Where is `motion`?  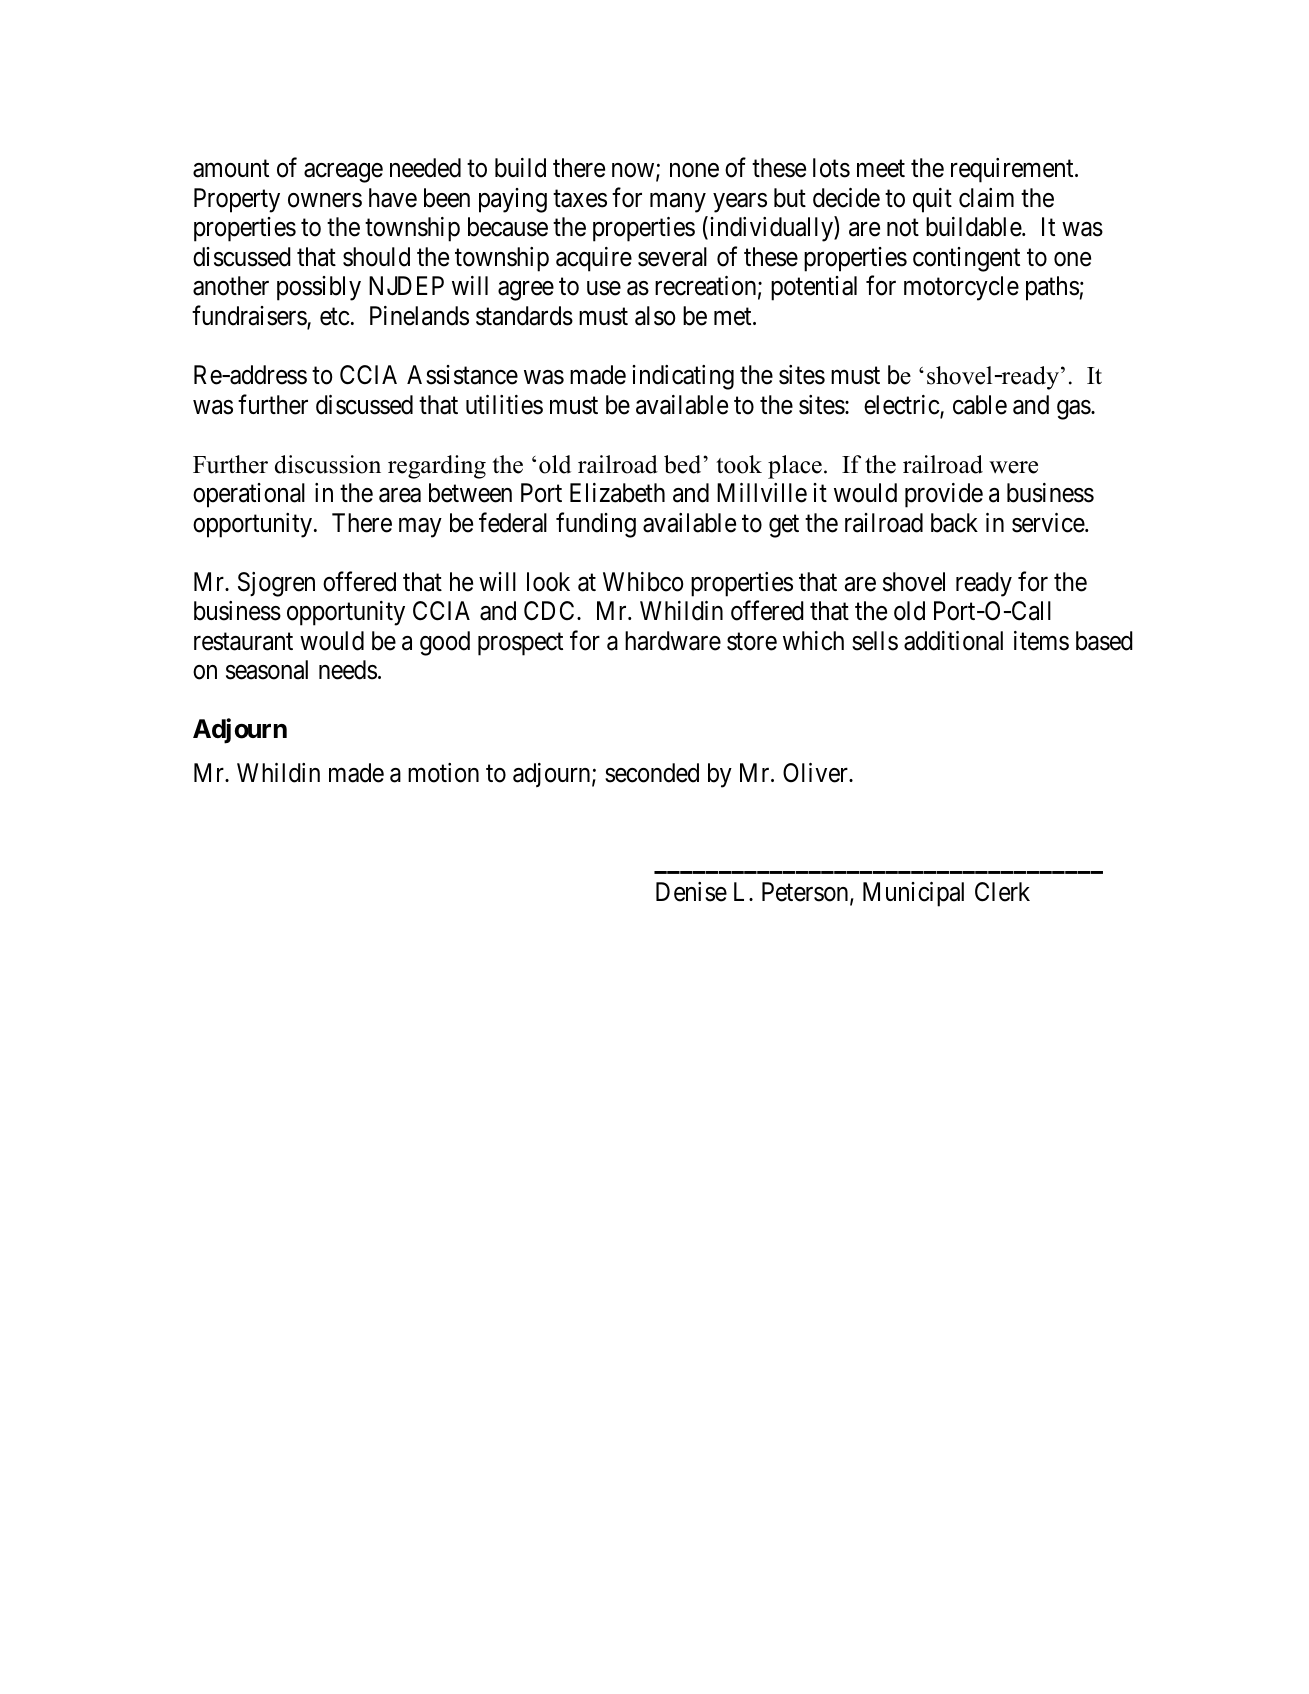 motion is located at coordinates (443, 773).
